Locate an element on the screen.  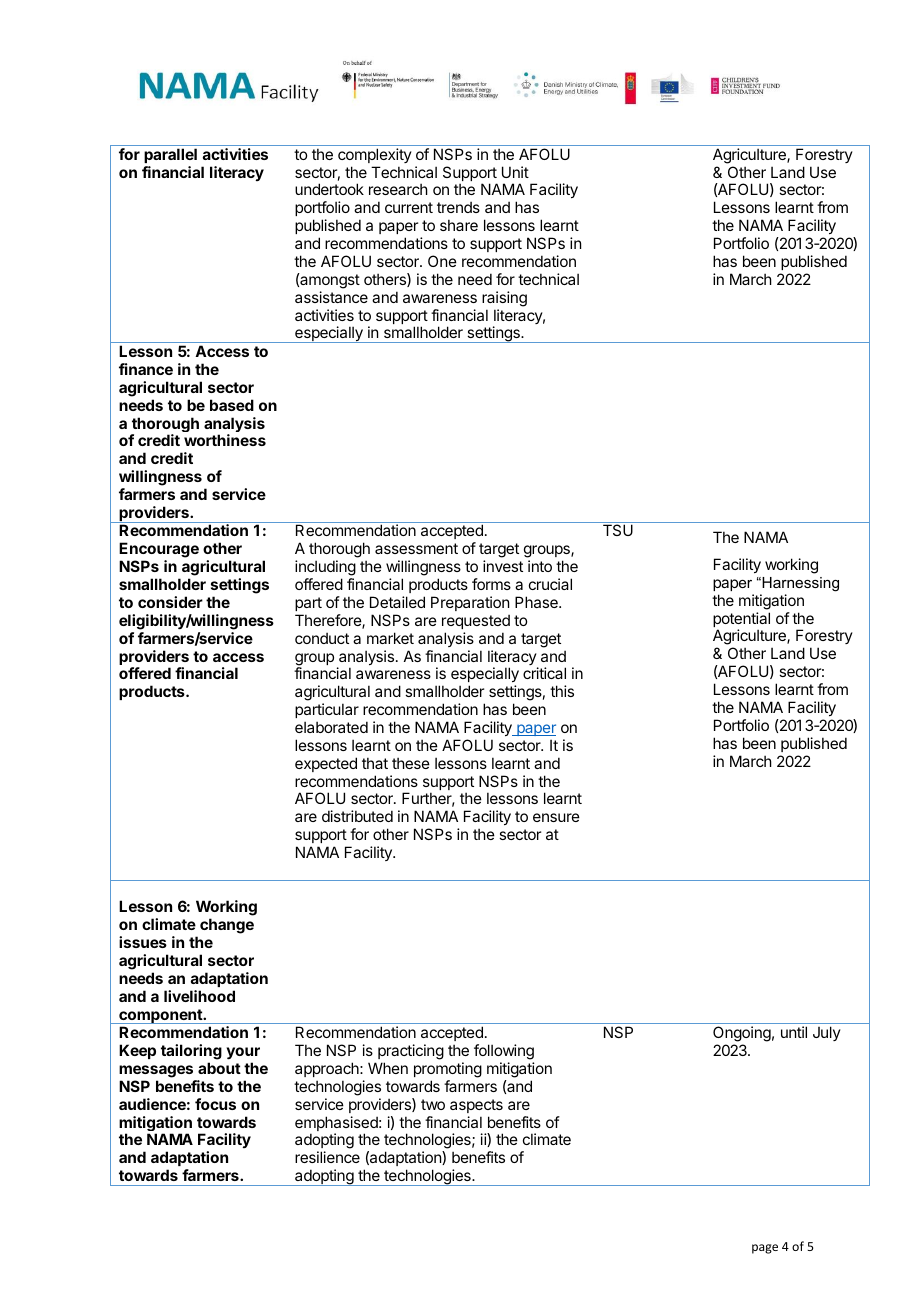
undertook is located at coordinates (329, 189).
